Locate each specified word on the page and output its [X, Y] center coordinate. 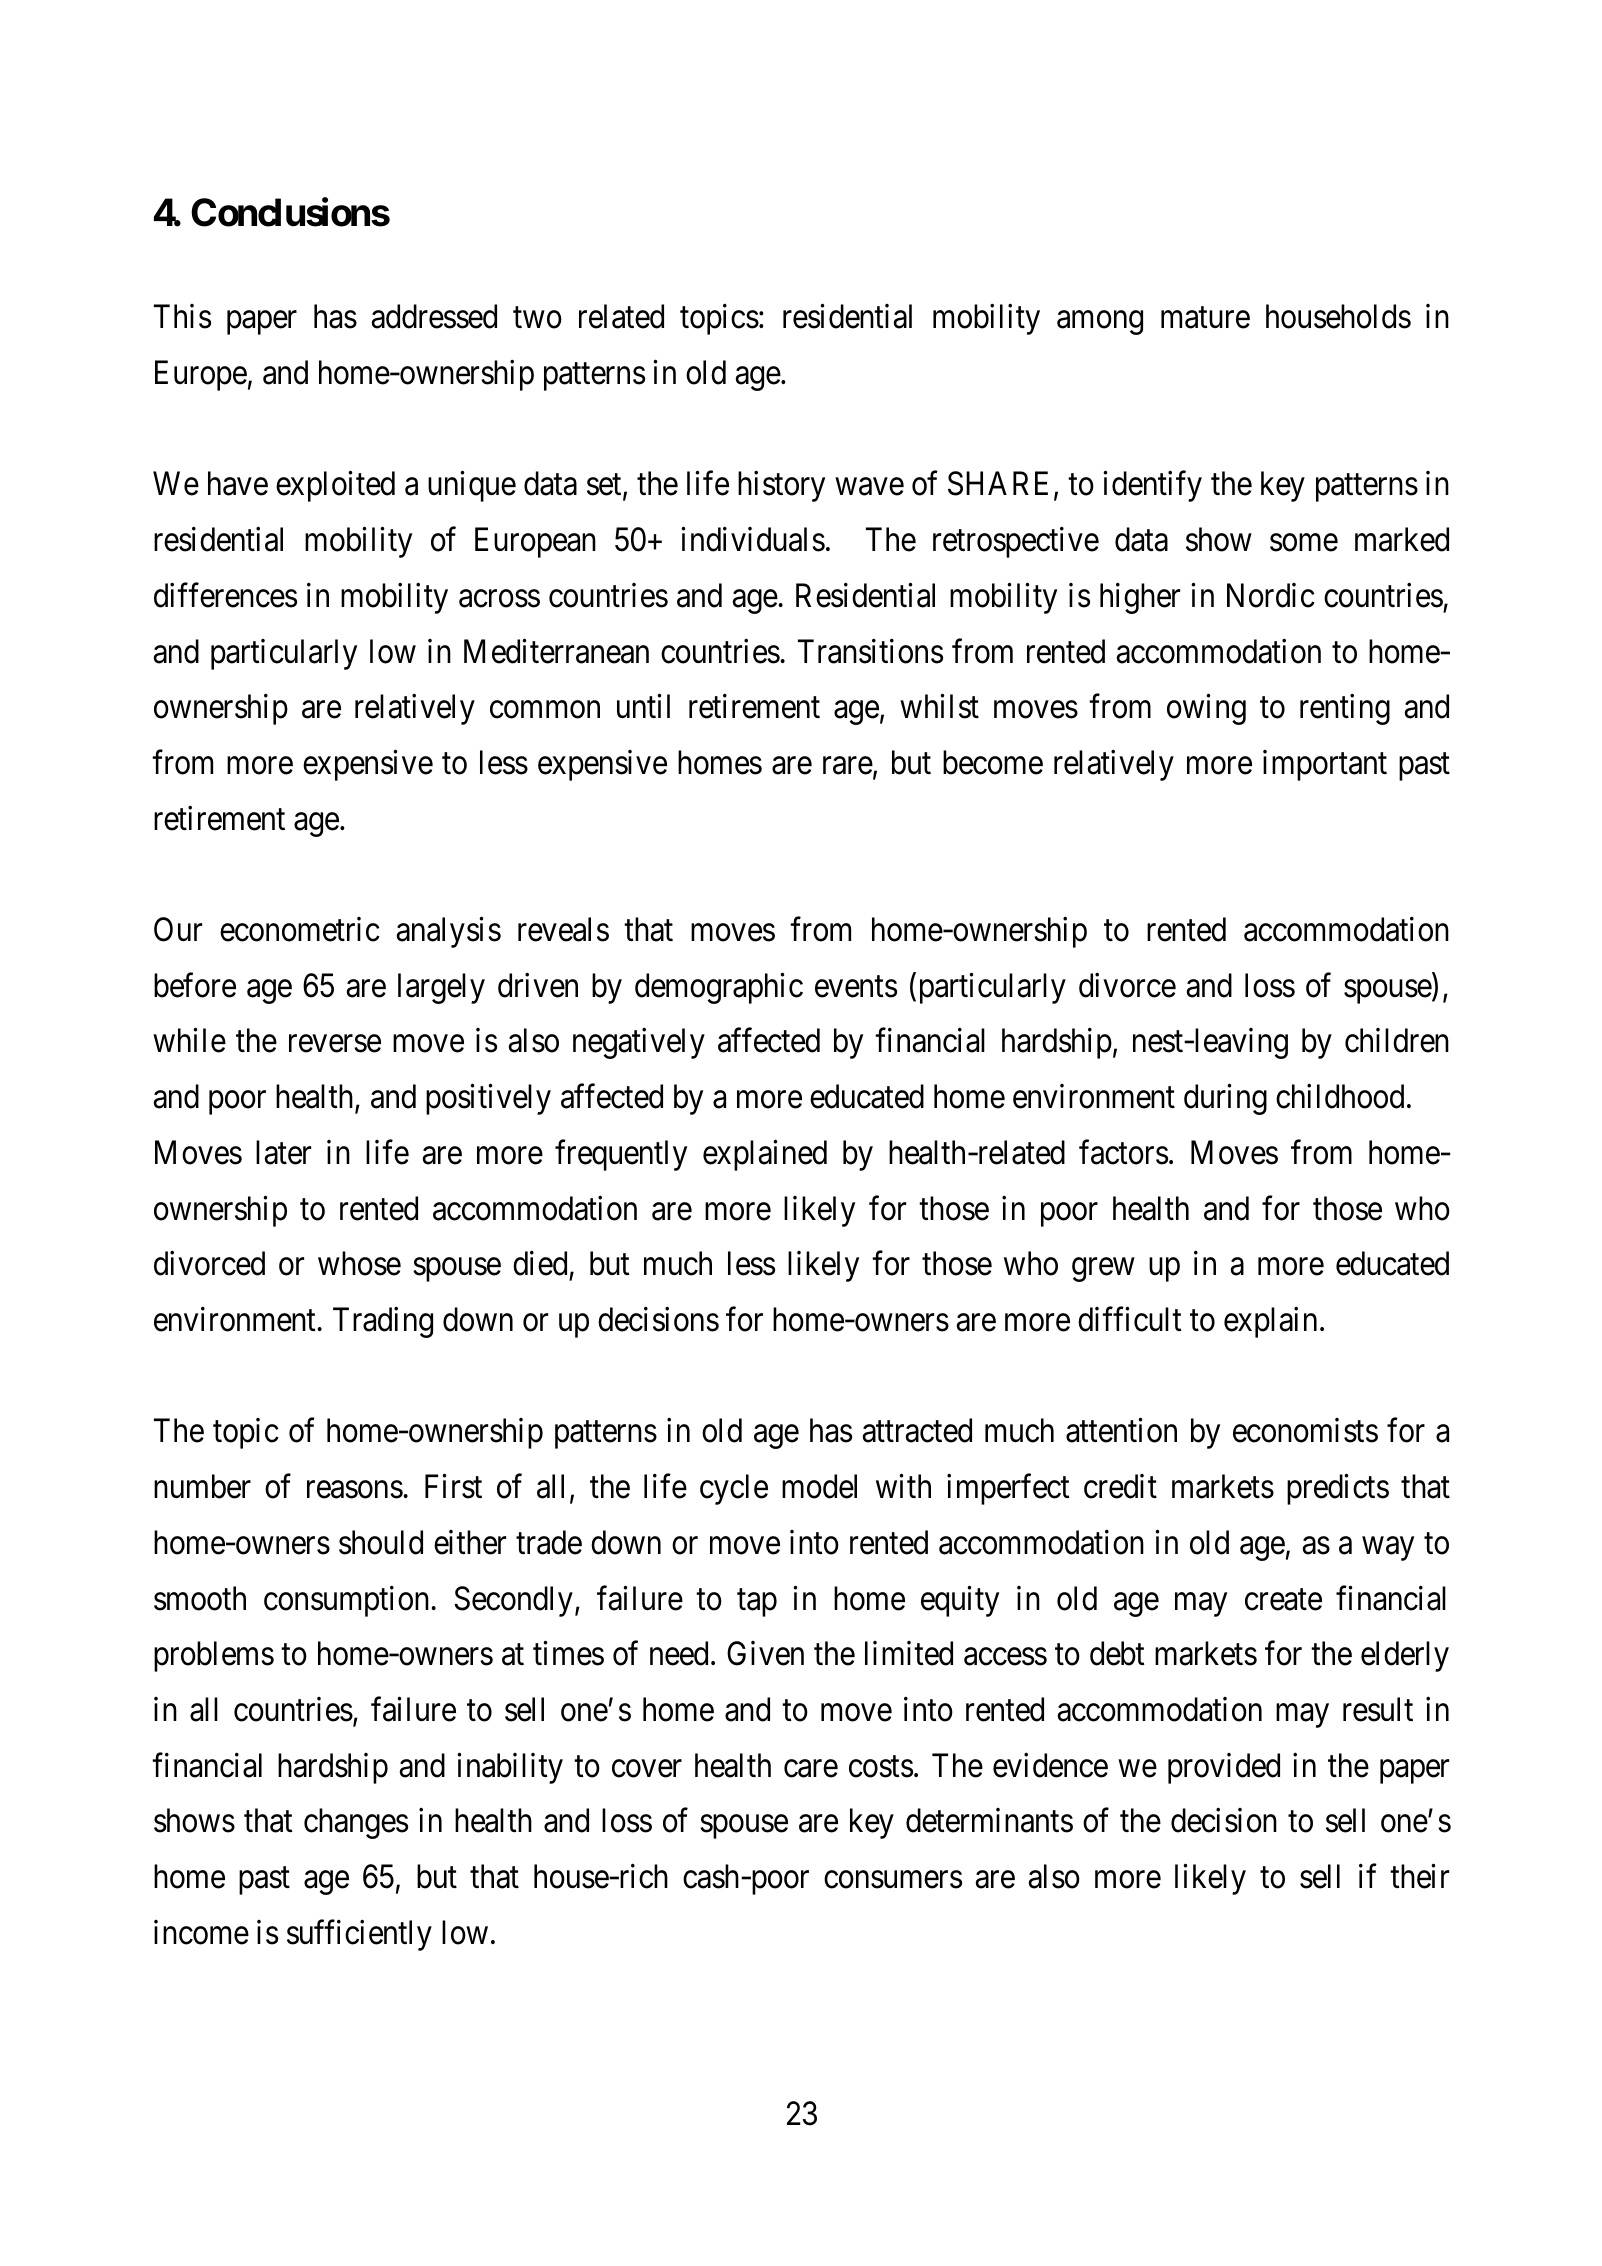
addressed [434, 316]
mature [1205, 318]
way [1388, 1549]
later [283, 1152]
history [781, 486]
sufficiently [359, 1935]
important [1325, 765]
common [545, 710]
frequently [621, 1155]
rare [848, 766]
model [819, 1486]
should [381, 1542]
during [1225, 1099]
